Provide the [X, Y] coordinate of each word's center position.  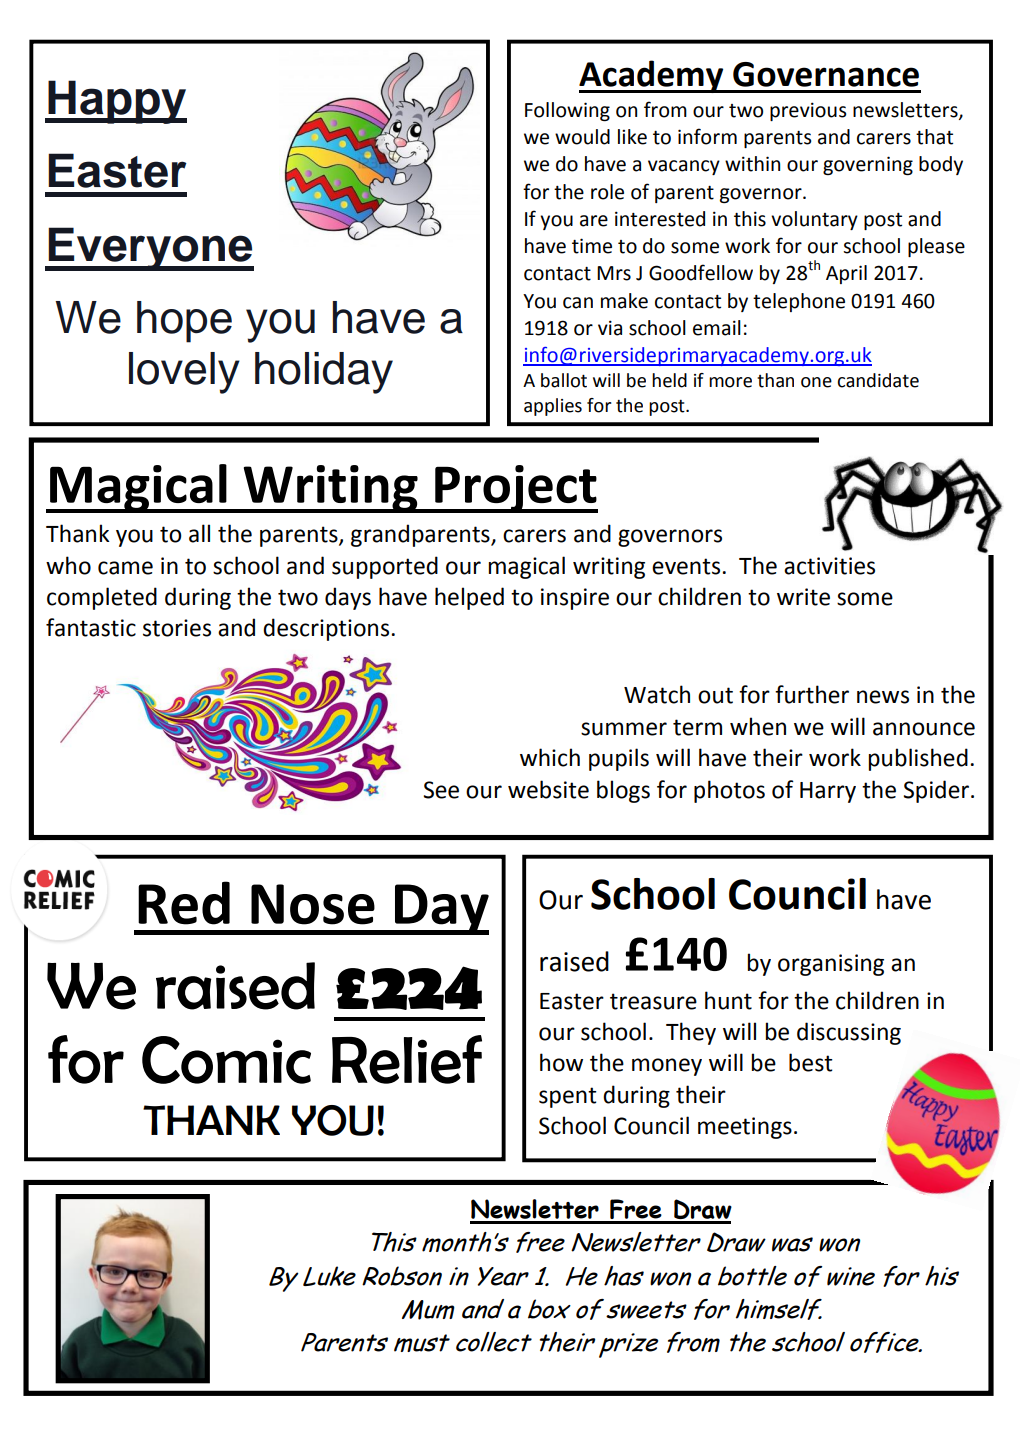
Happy [116, 102]
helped [469, 598]
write [803, 597]
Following [567, 111]
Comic [226, 1060]
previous [808, 111]
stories [177, 628]
